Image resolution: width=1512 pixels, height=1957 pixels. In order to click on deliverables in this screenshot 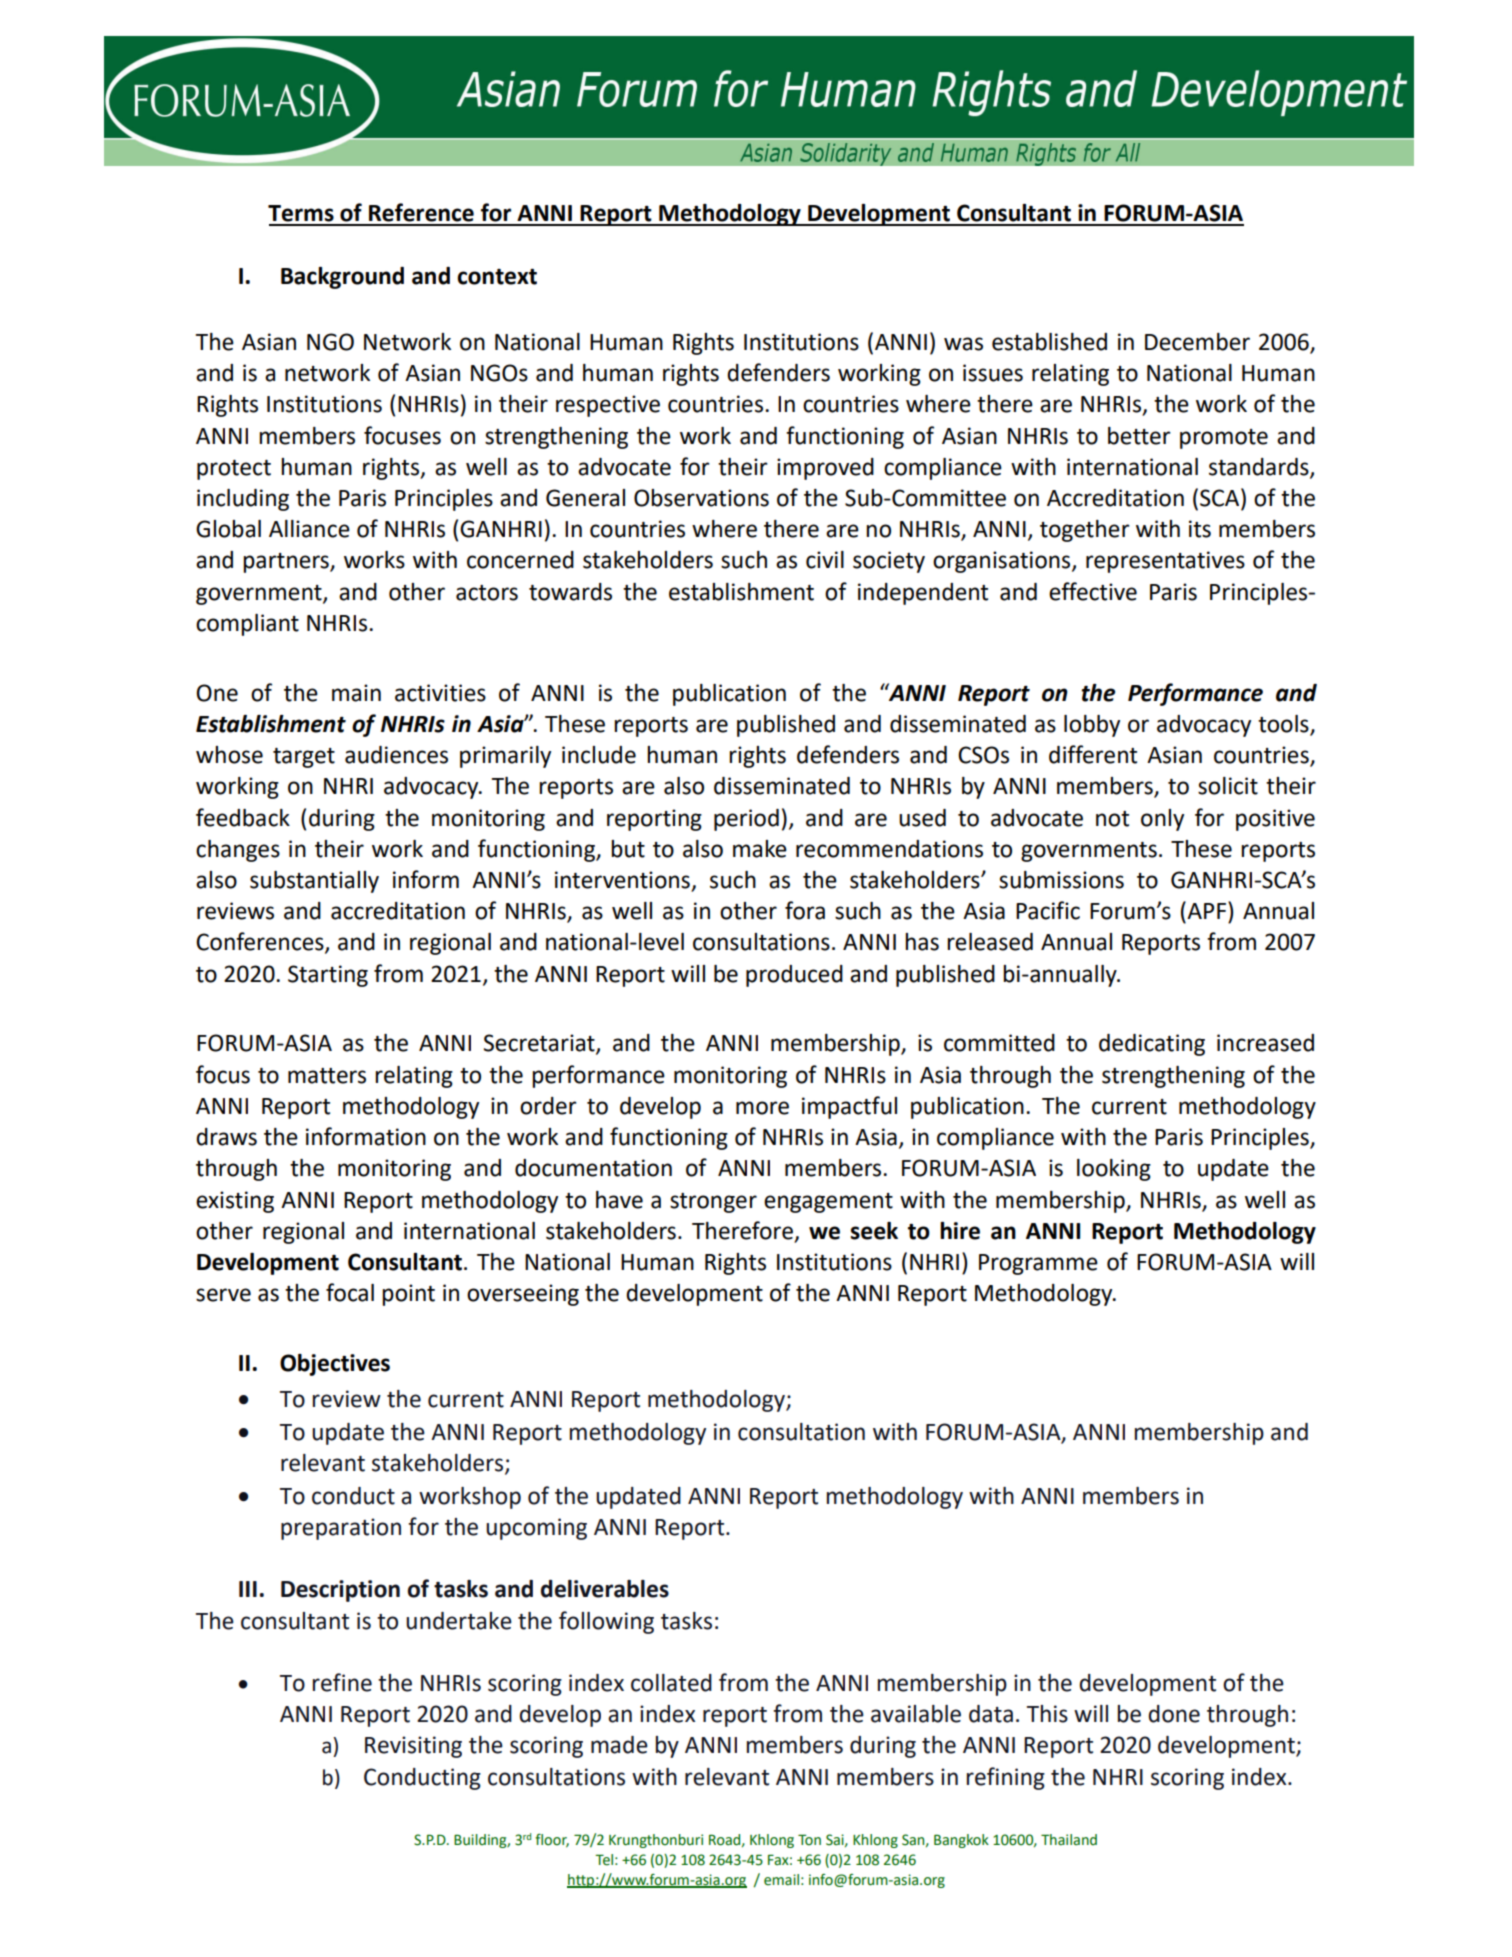, I will do `click(605, 1589)`.
